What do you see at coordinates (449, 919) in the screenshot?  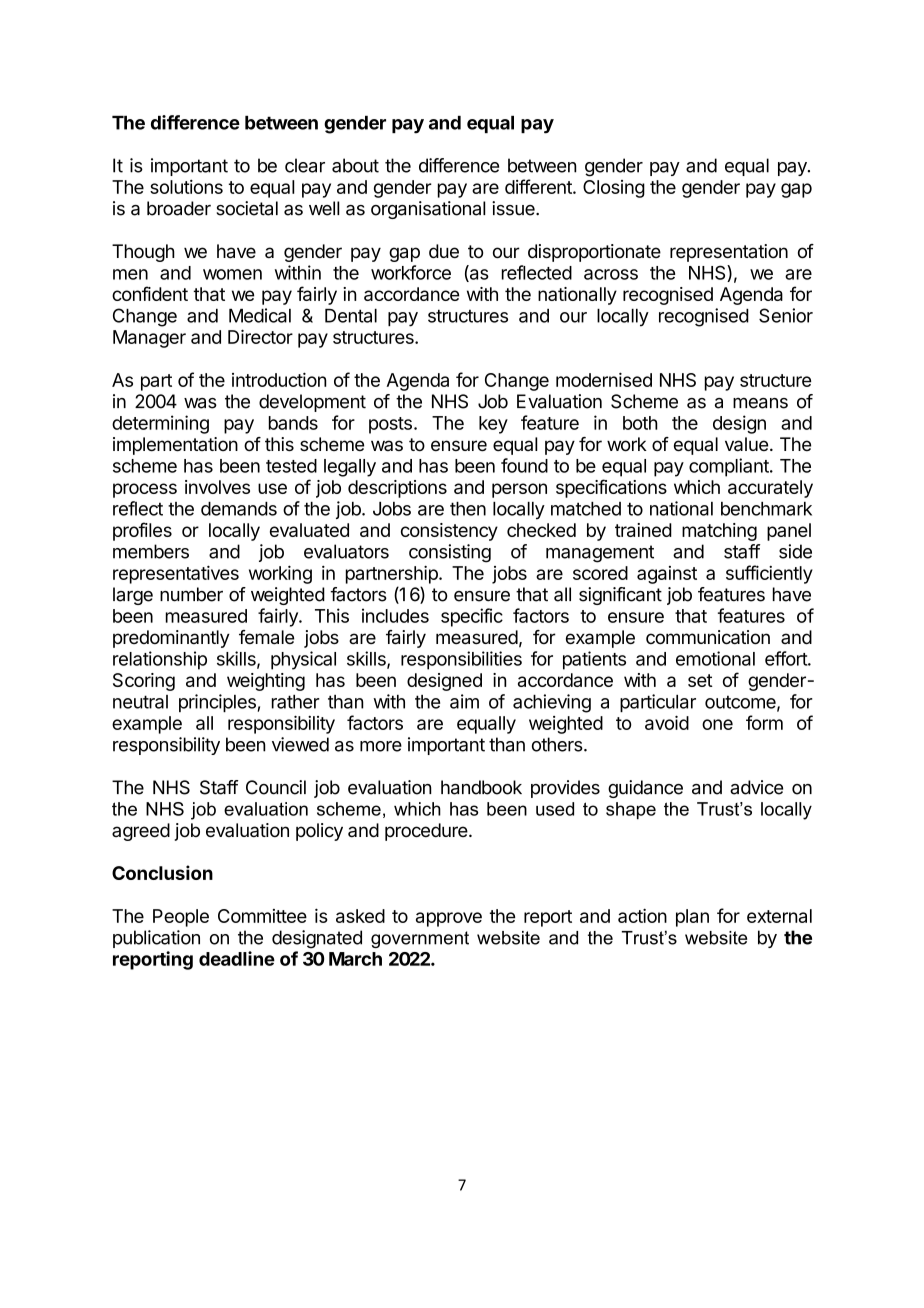 I see `approve` at bounding box center [449, 919].
